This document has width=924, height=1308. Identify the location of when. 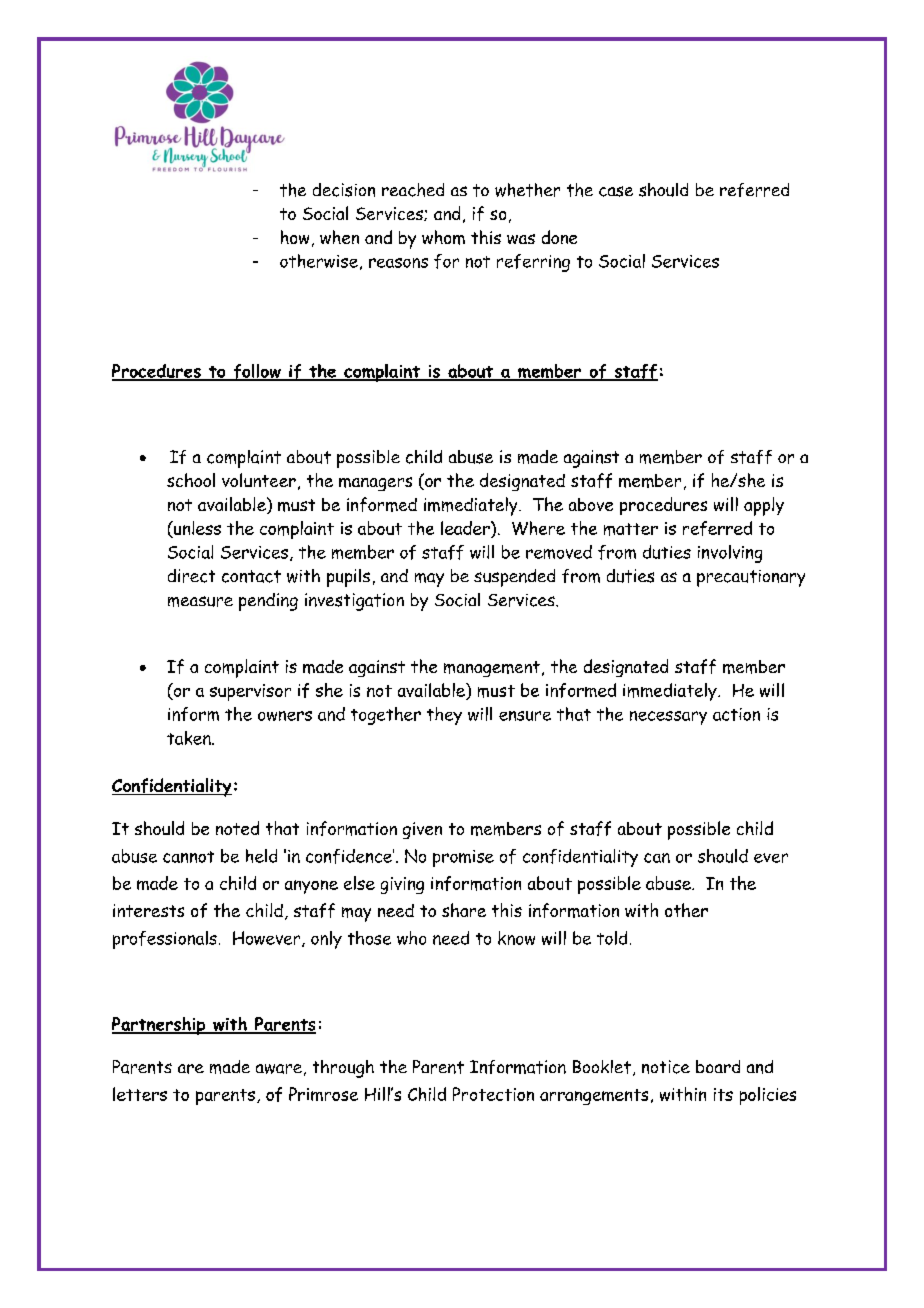
(339, 237).
